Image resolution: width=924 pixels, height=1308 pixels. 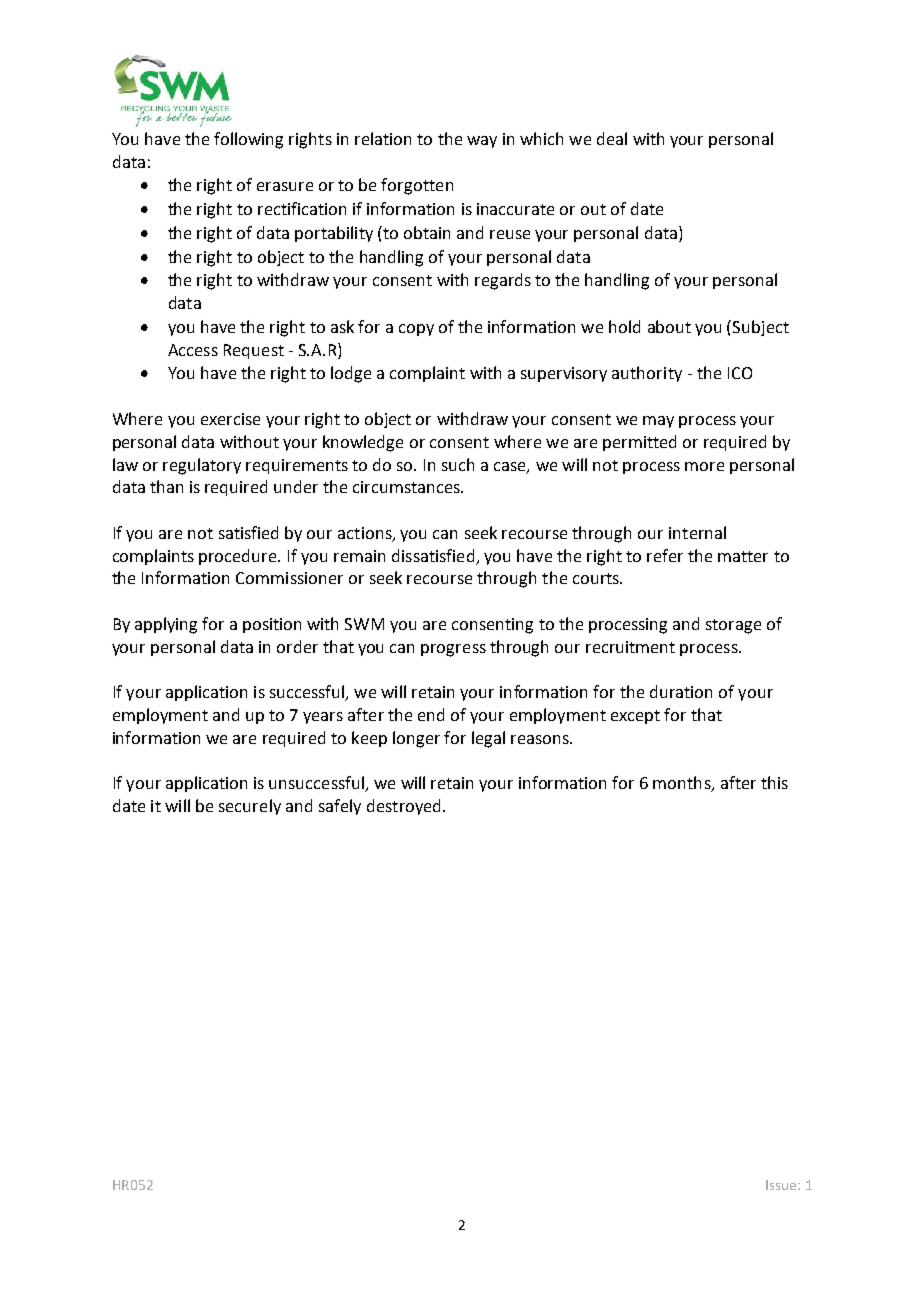 What do you see at coordinates (248, 140) in the screenshot?
I see `following` at bounding box center [248, 140].
